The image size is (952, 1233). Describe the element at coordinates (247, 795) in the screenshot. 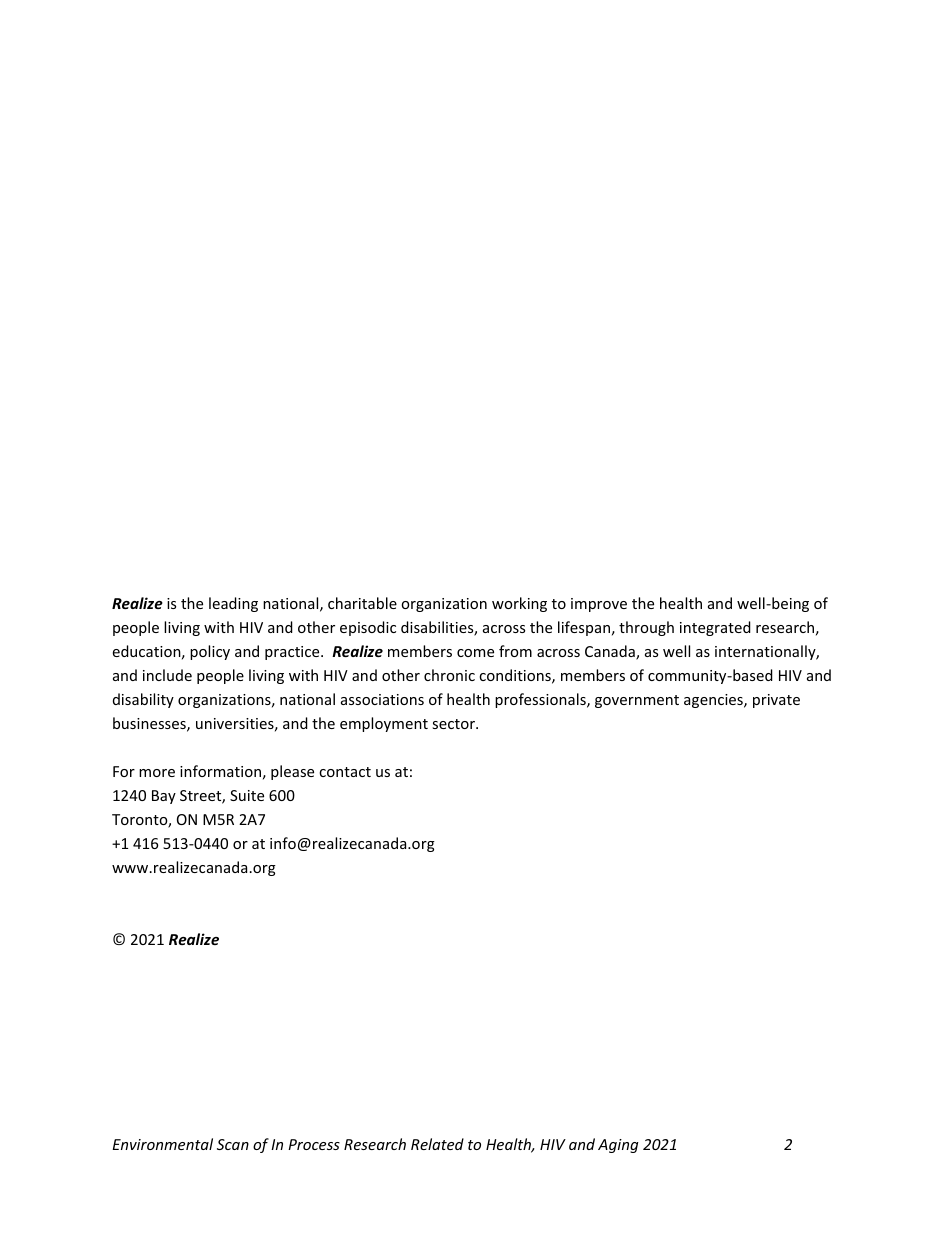

I see `Suite` at that location.
